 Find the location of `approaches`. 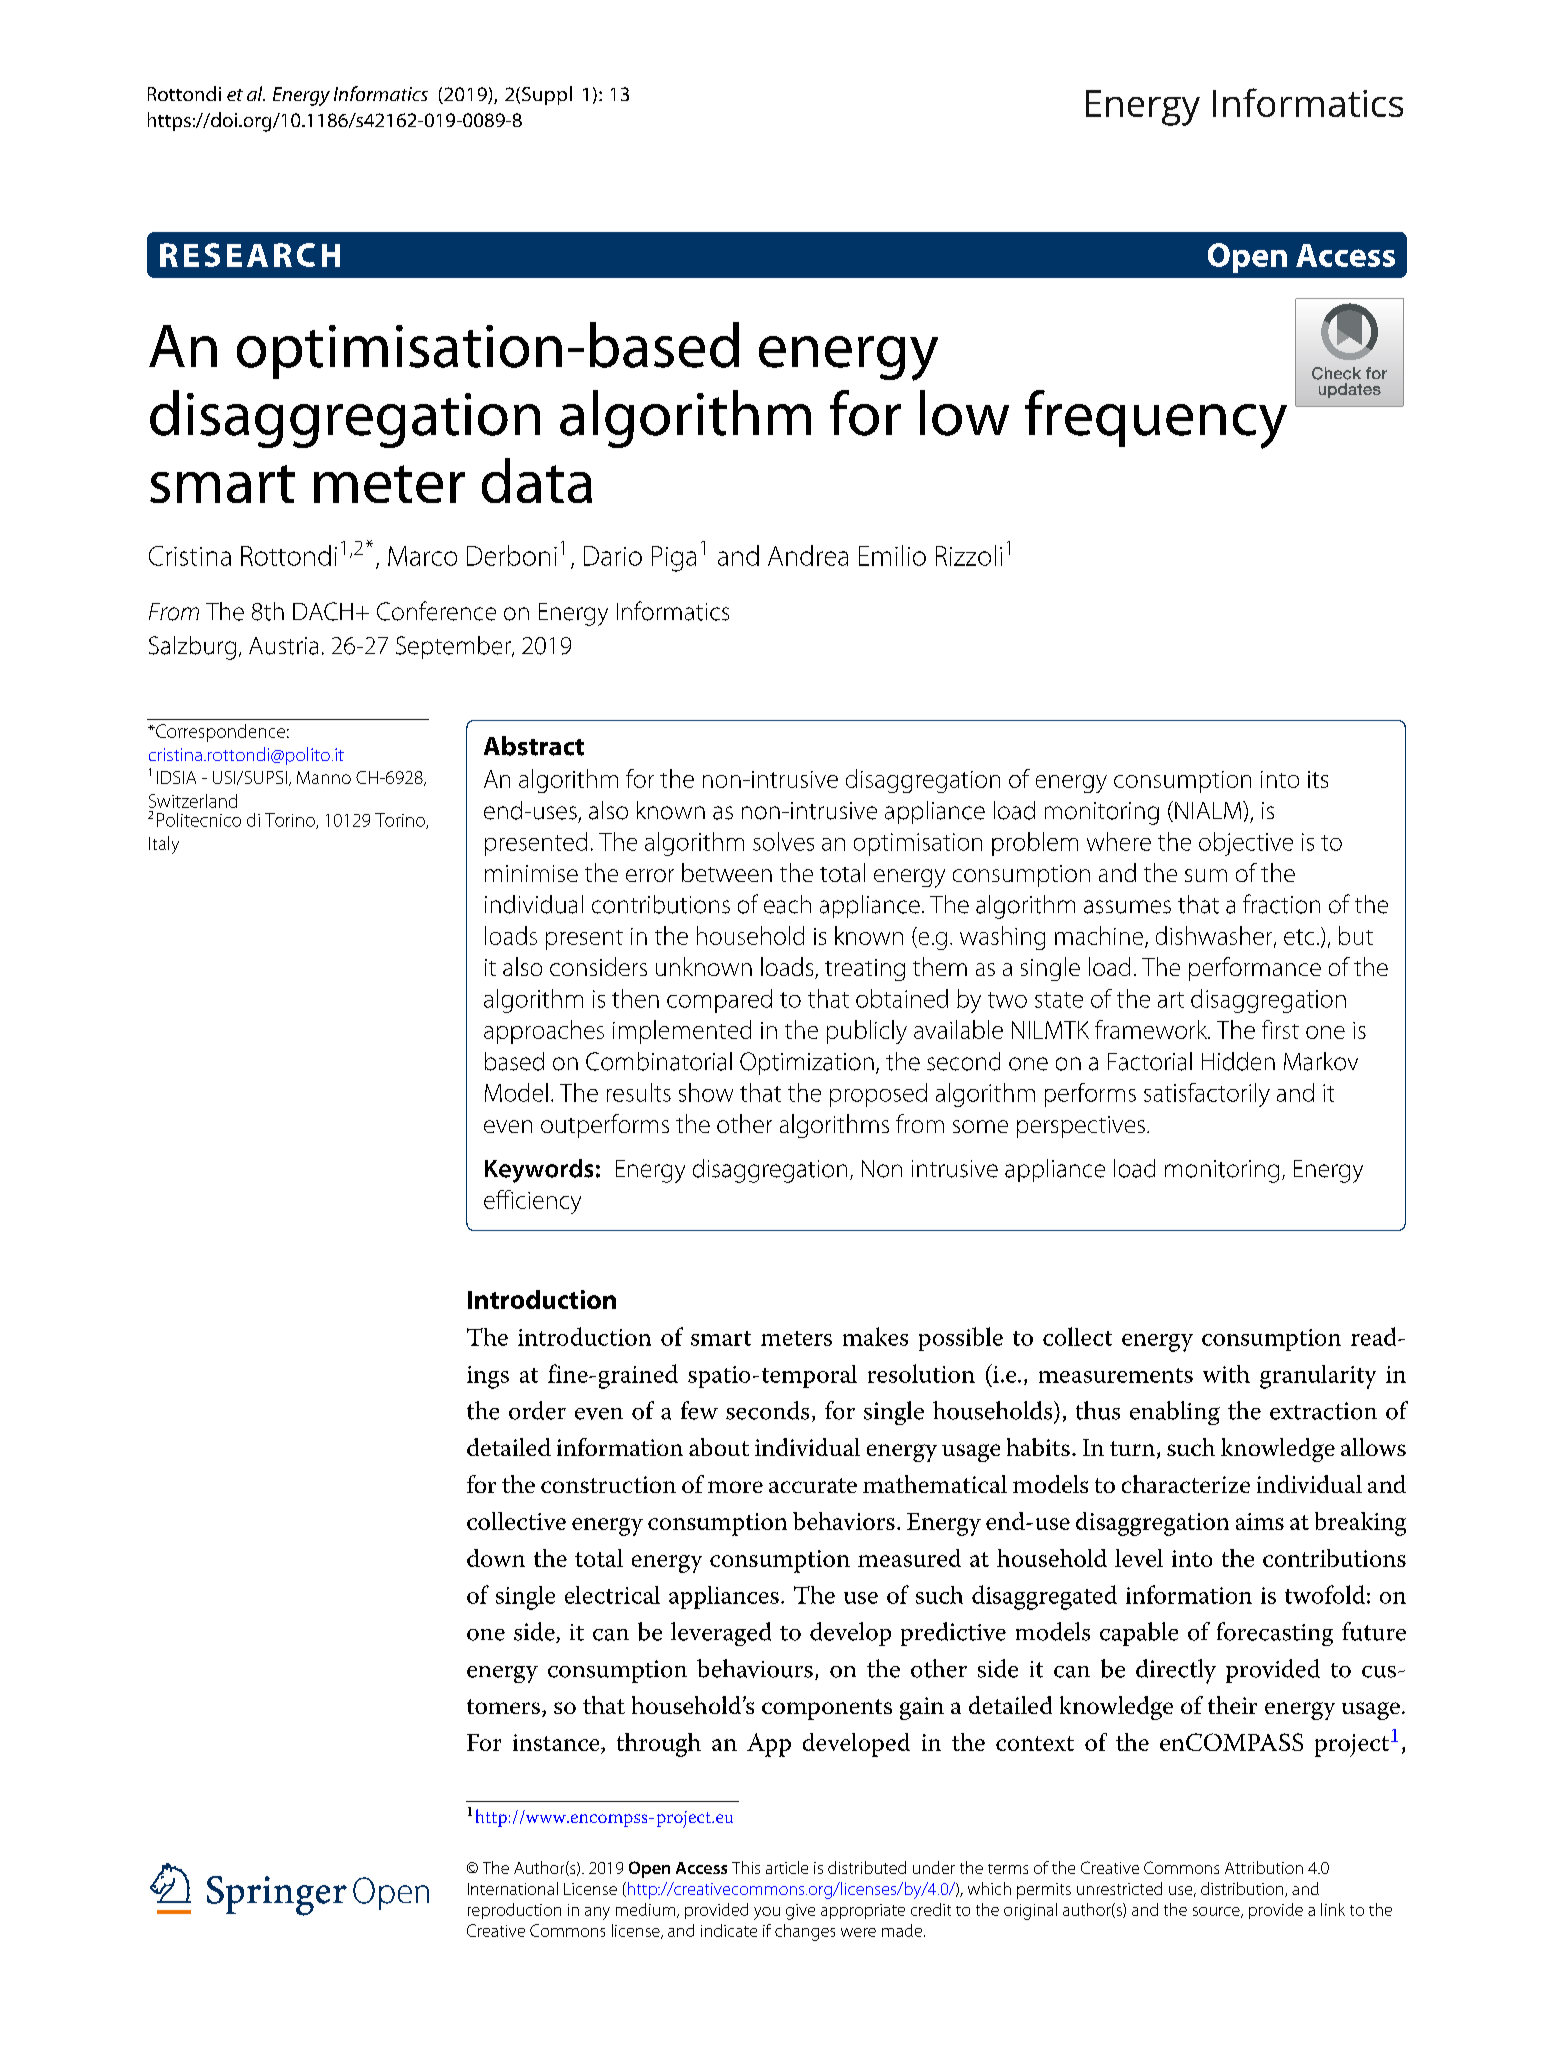

approaches is located at coordinates (544, 1032).
